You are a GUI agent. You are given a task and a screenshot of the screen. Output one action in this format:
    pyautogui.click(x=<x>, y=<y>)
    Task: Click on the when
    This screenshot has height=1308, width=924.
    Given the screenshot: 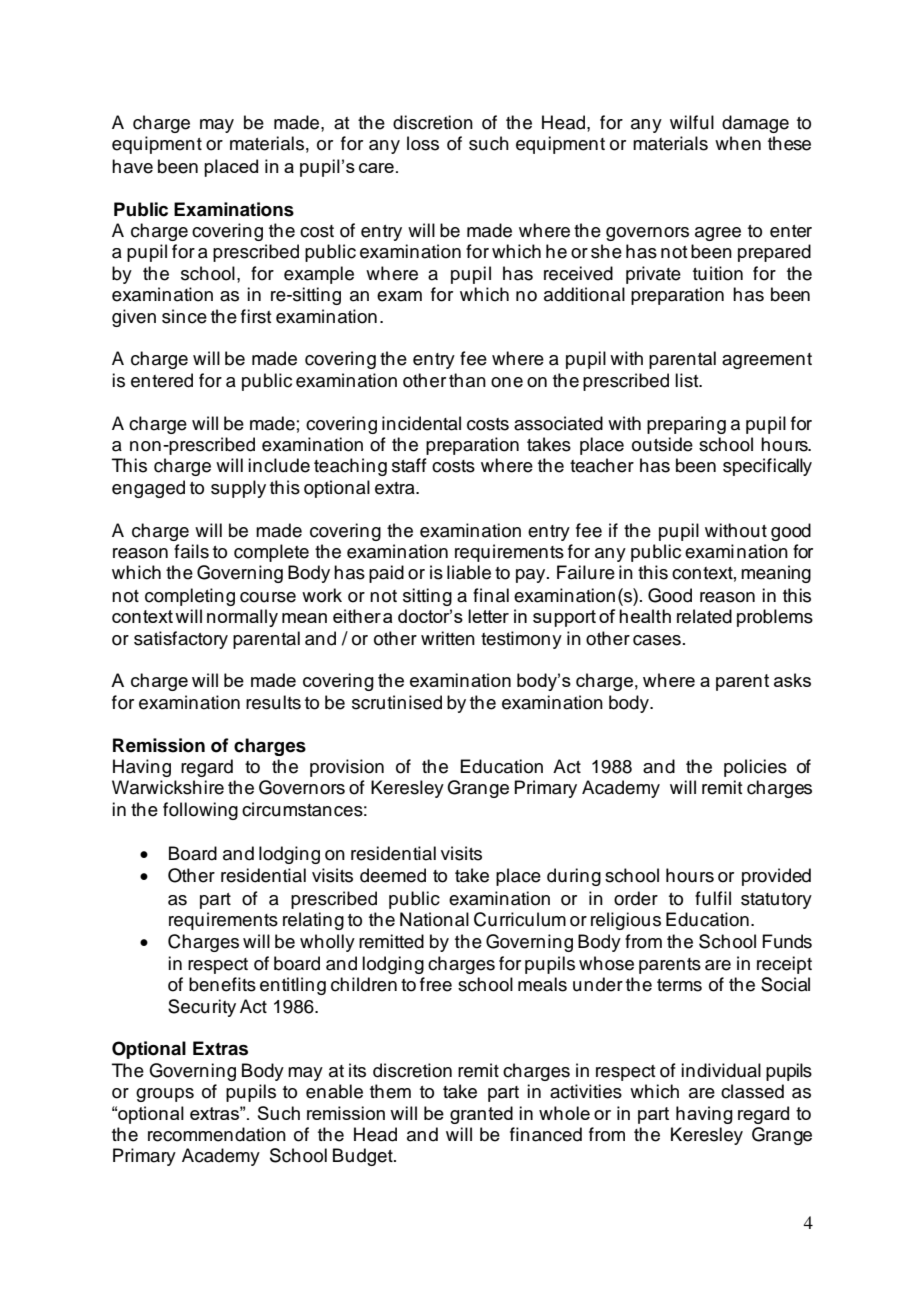 What is the action you would take?
    pyautogui.click(x=738, y=143)
